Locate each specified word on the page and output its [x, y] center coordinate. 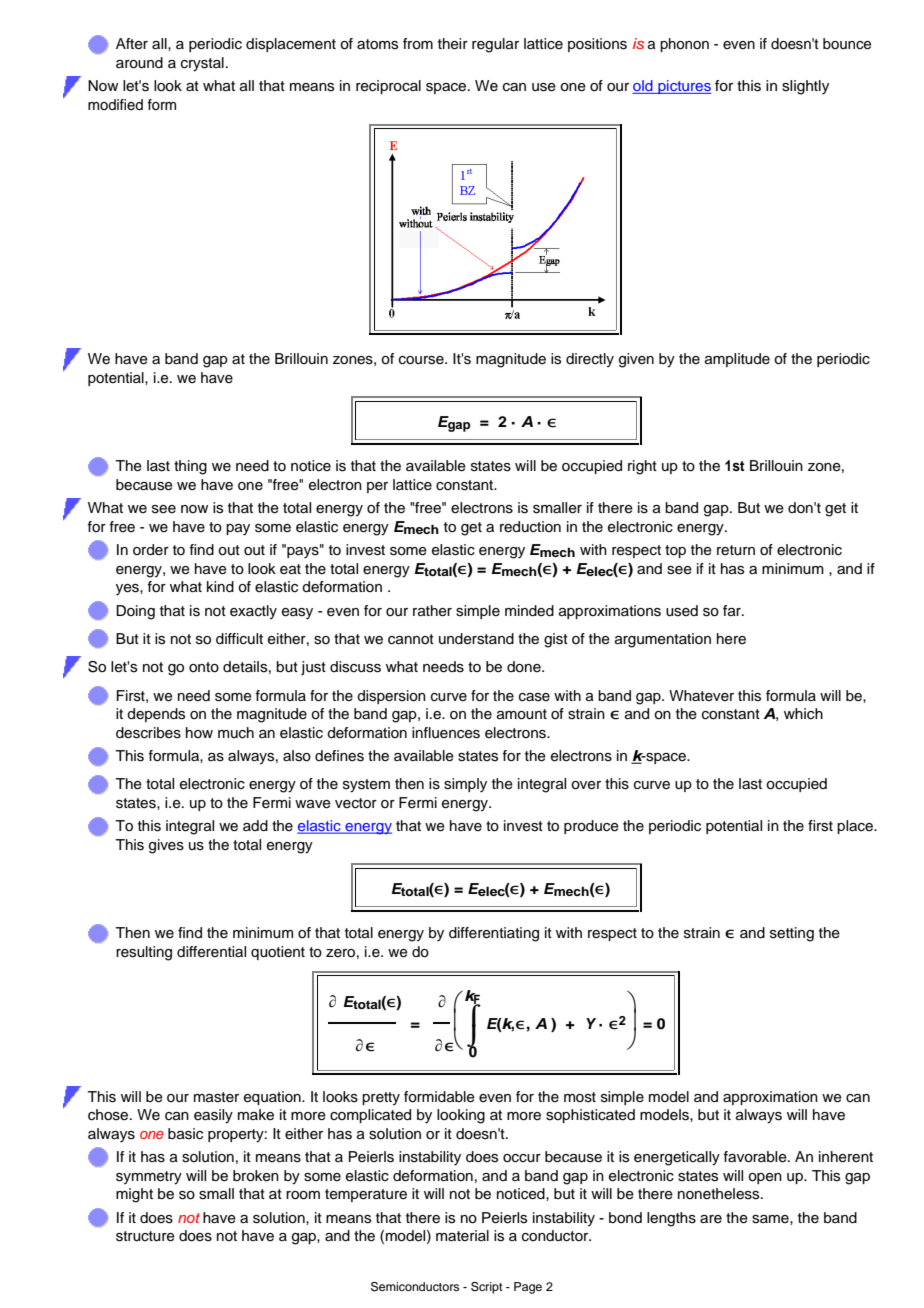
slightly [805, 87]
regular [495, 45]
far [733, 610]
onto [204, 667]
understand [476, 639]
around [139, 63]
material [462, 1235]
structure [145, 1236]
